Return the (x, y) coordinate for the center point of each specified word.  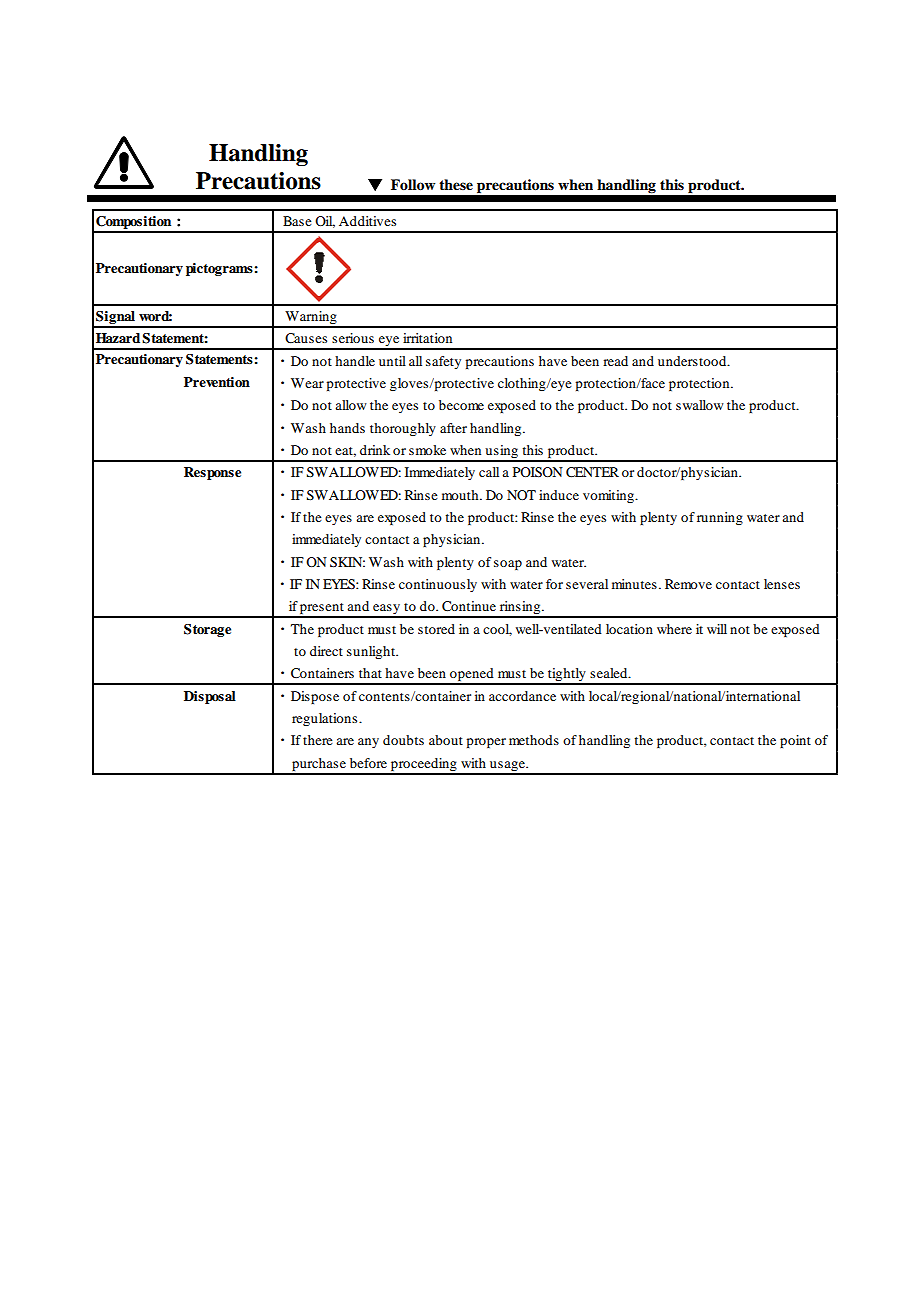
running (720, 518)
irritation (427, 338)
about (446, 740)
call (489, 472)
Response (212, 473)
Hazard (118, 338)
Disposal (210, 697)
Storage (207, 630)
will (717, 629)
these (456, 185)
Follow (413, 184)
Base (297, 221)
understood (693, 361)
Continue (469, 606)
